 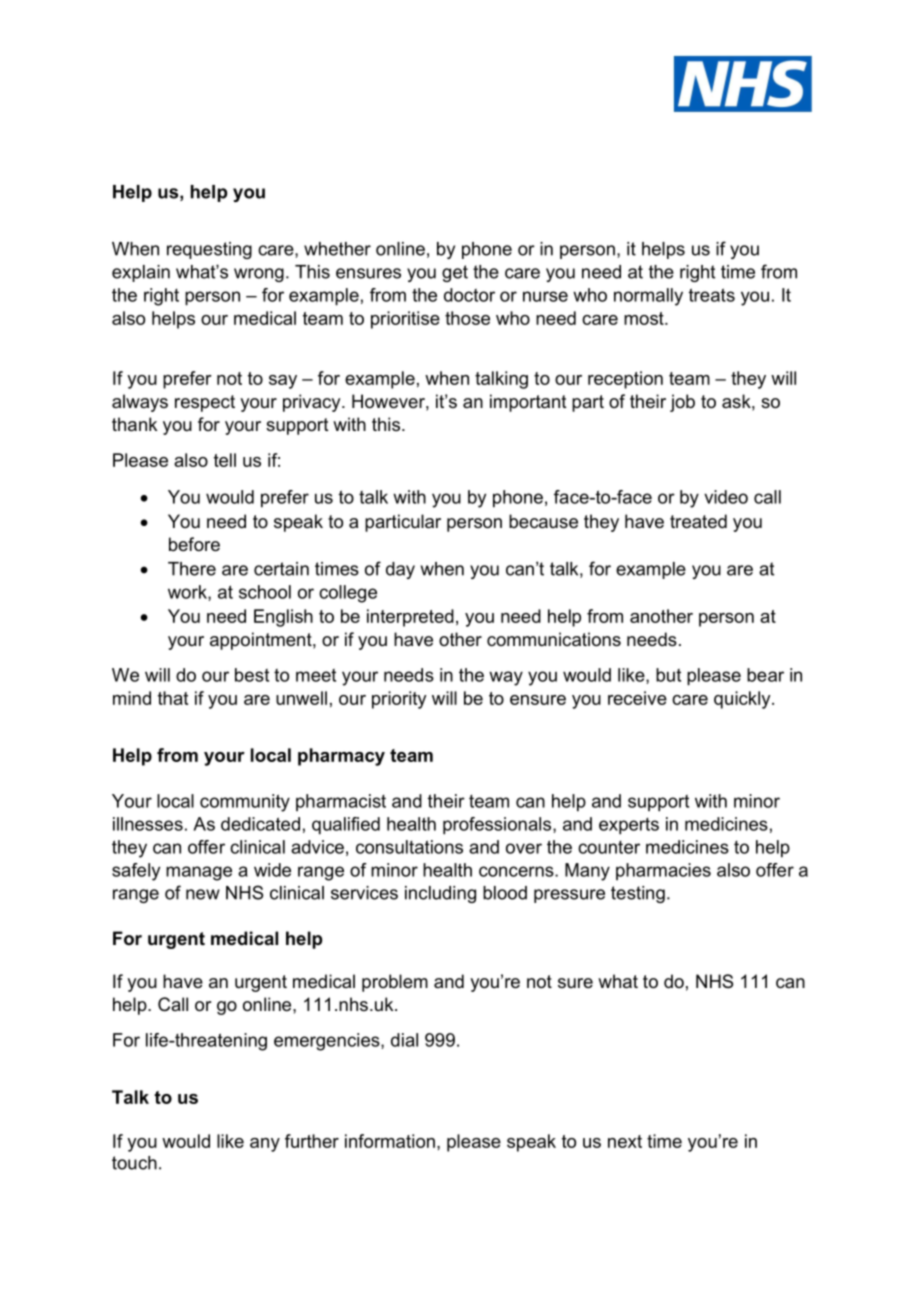 I want to click on testing, so click(x=638, y=894).
